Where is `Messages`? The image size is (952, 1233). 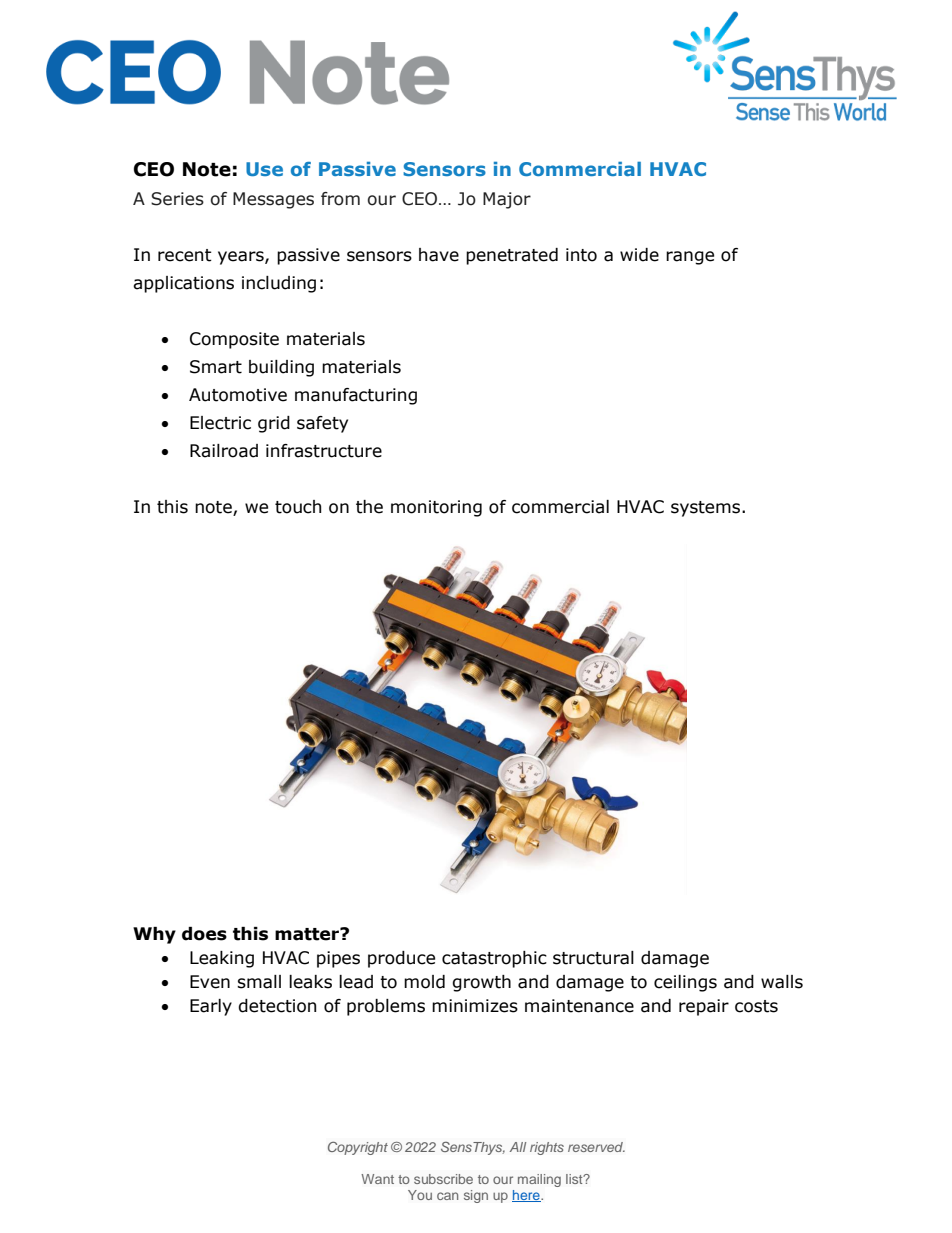
Messages is located at coordinates (273, 200).
